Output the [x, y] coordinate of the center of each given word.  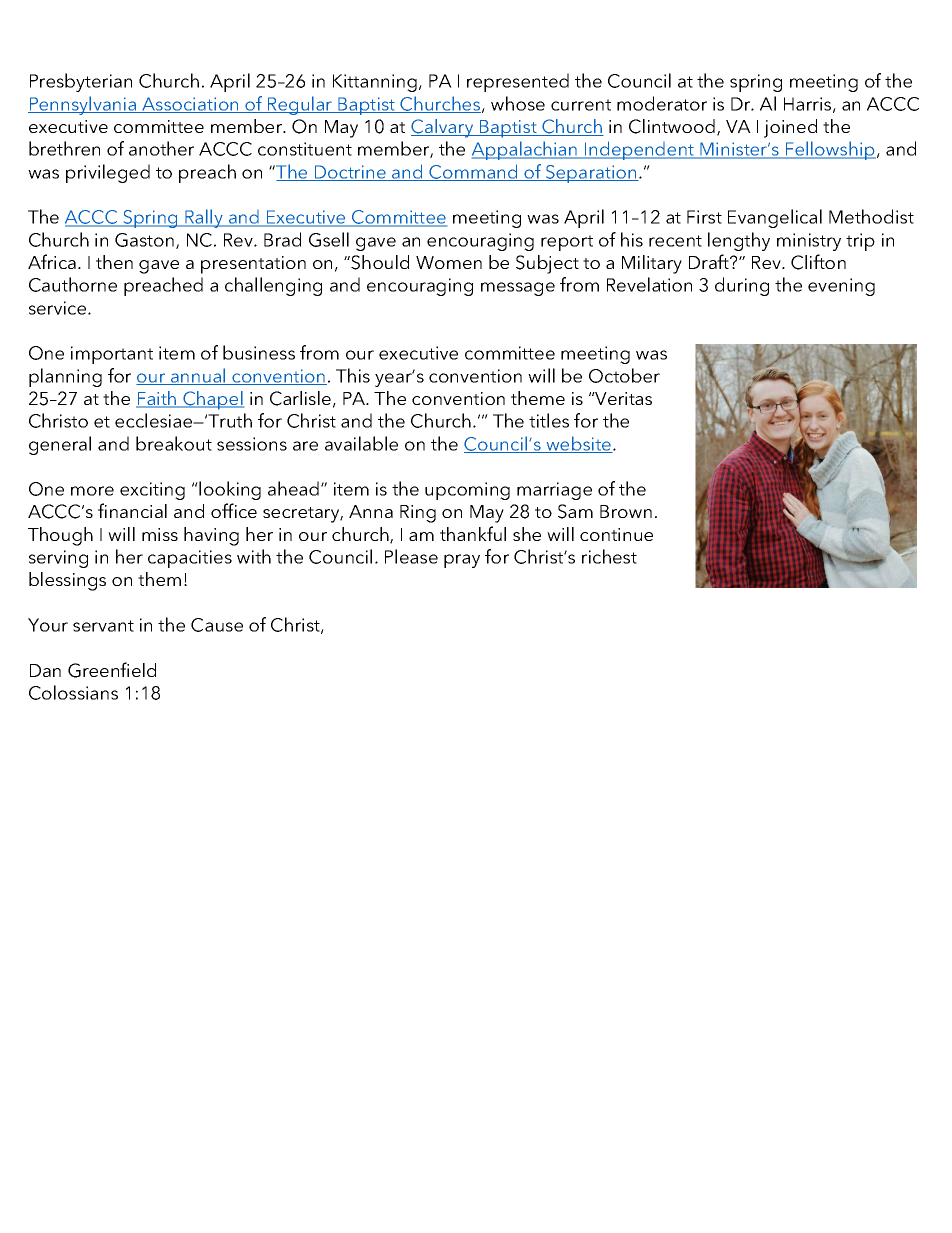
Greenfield [112, 670]
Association [190, 105]
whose [518, 103]
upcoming [467, 491]
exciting [152, 491]
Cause [217, 625]
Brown [626, 511]
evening [841, 287]
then [114, 262]
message [518, 289]
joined [790, 128]
